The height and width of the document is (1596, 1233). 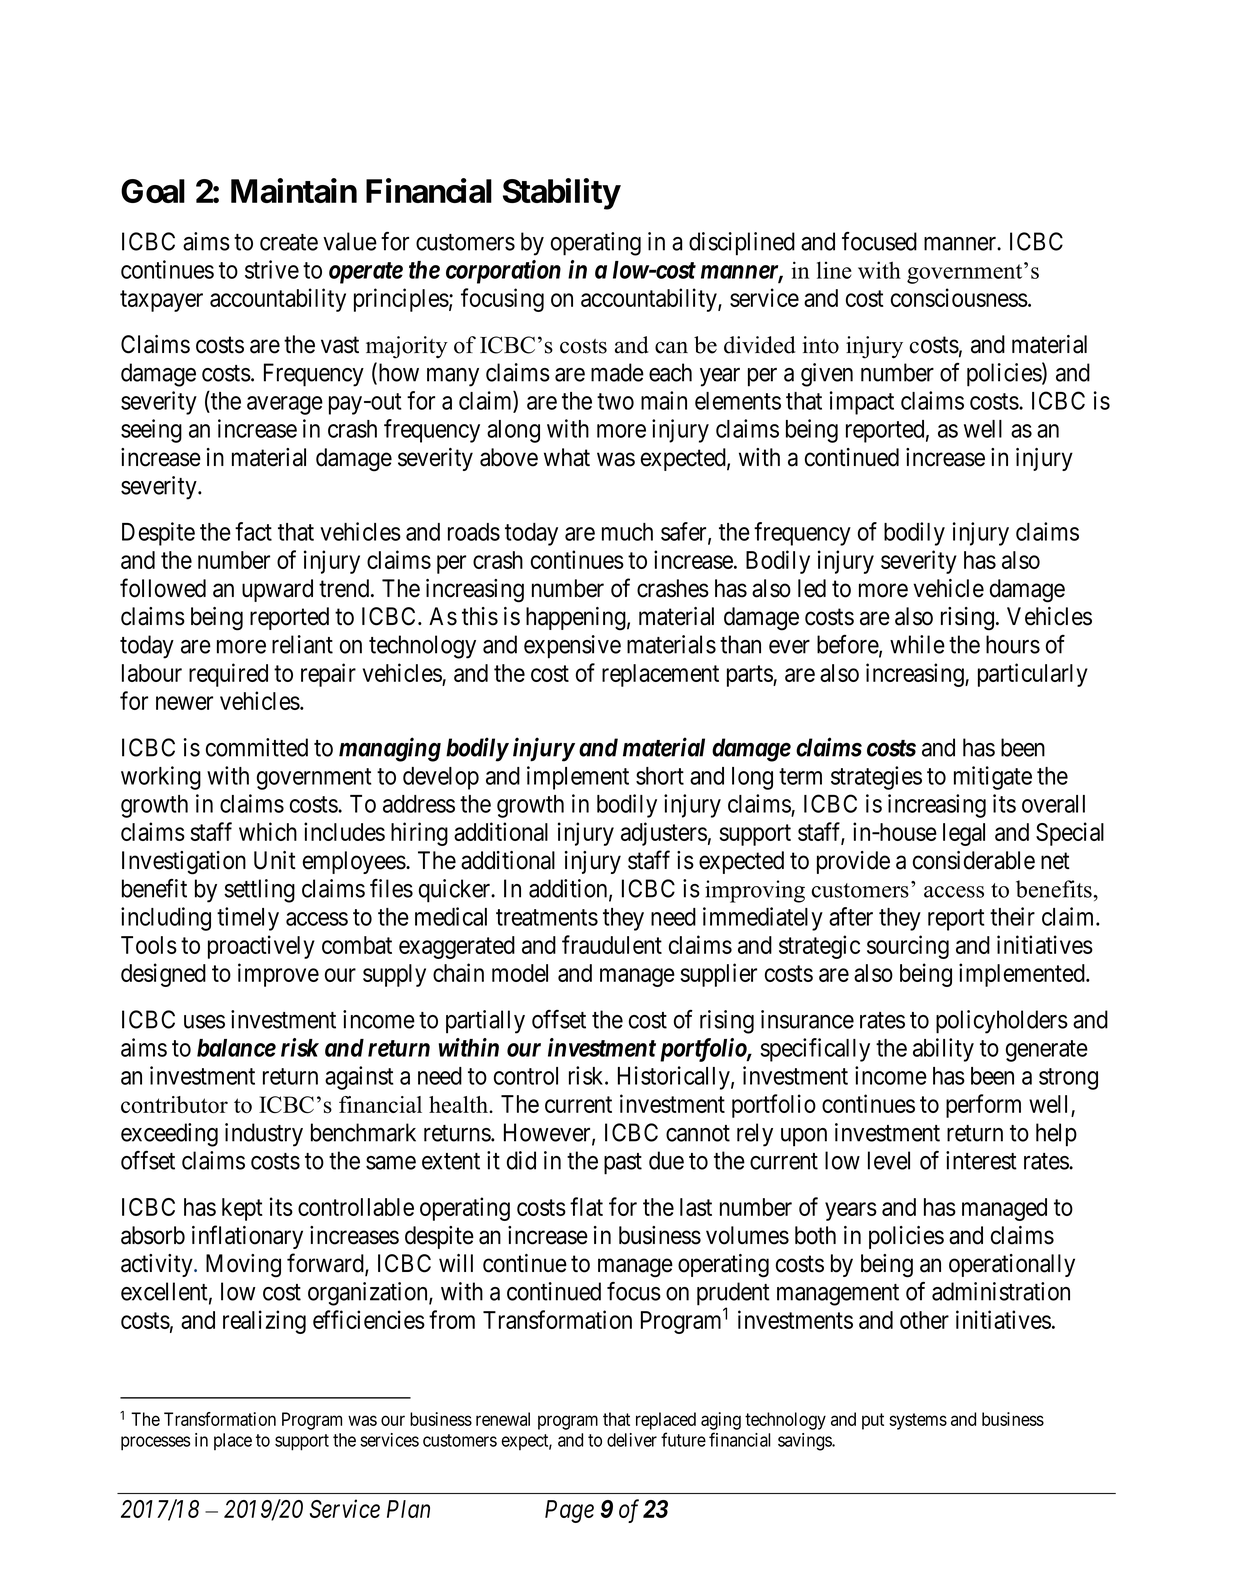 I want to click on considerable, so click(x=974, y=860).
